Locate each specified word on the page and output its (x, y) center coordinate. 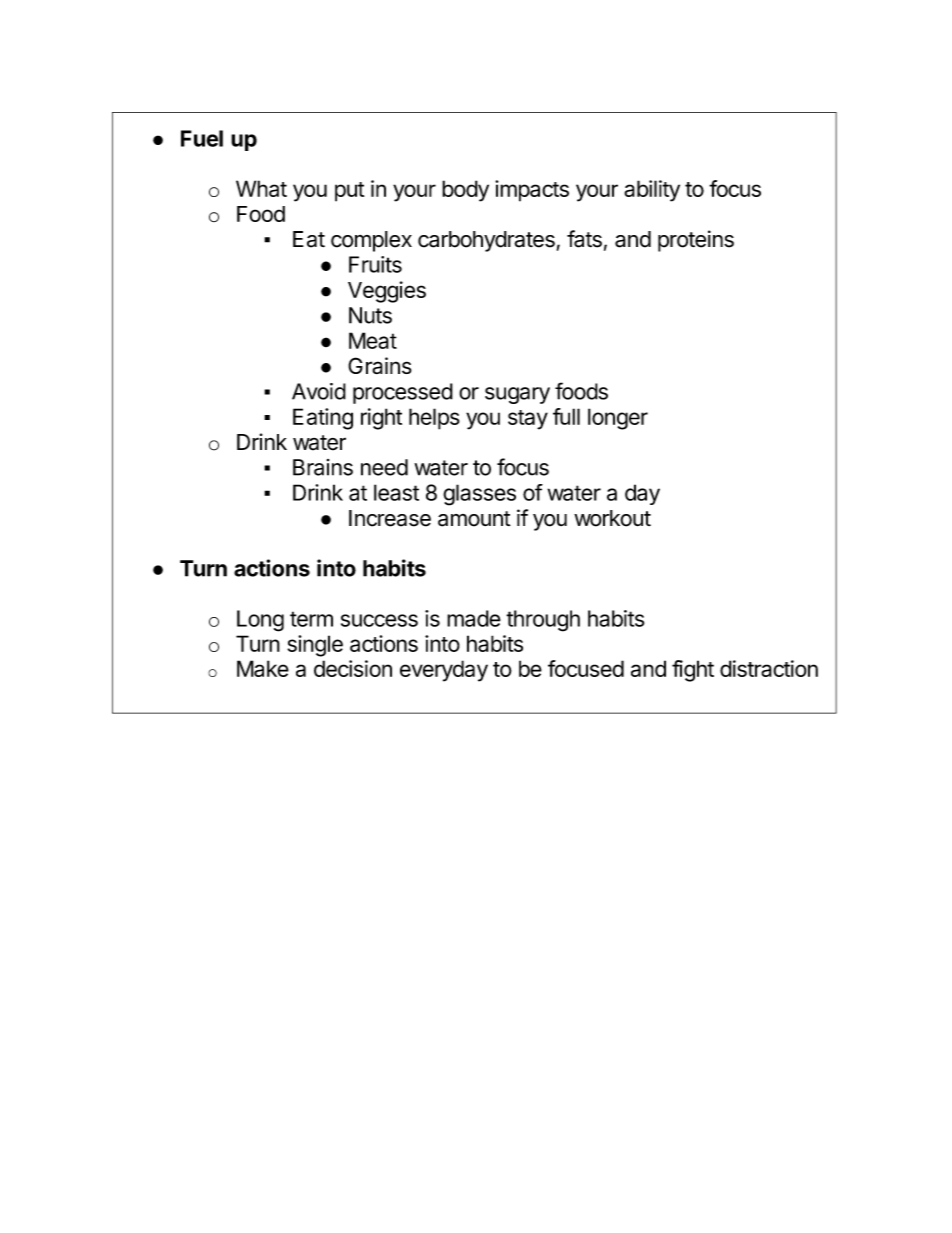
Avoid (319, 391)
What (261, 188)
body (465, 191)
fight (693, 671)
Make (263, 668)
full (566, 416)
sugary (517, 395)
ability (652, 191)
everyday (444, 671)
